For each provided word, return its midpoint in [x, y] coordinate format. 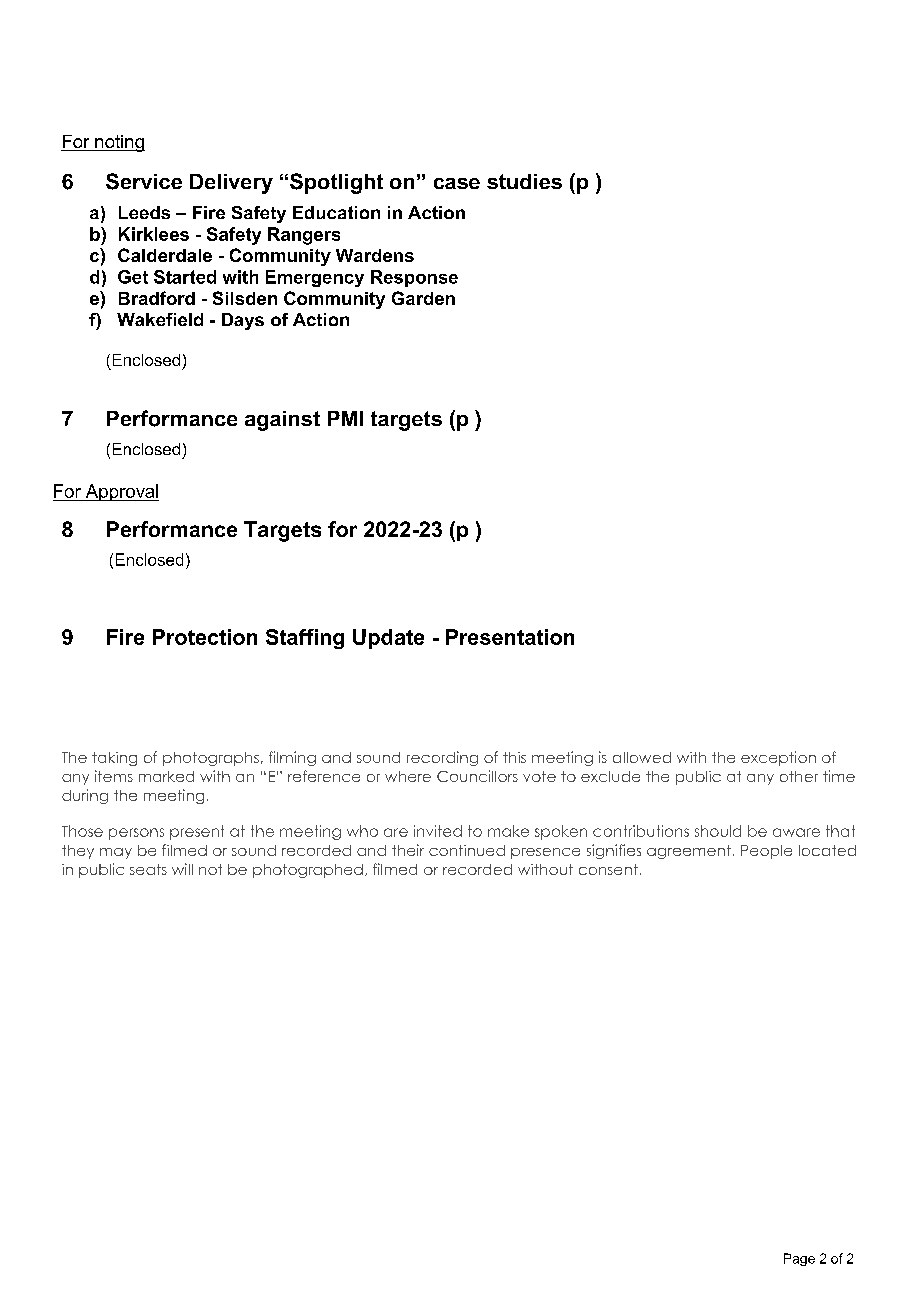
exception [778, 758]
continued [467, 850]
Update [388, 639]
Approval [121, 492]
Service [144, 181]
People [766, 852]
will [182, 869]
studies [524, 181]
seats [148, 869]
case [457, 183]
